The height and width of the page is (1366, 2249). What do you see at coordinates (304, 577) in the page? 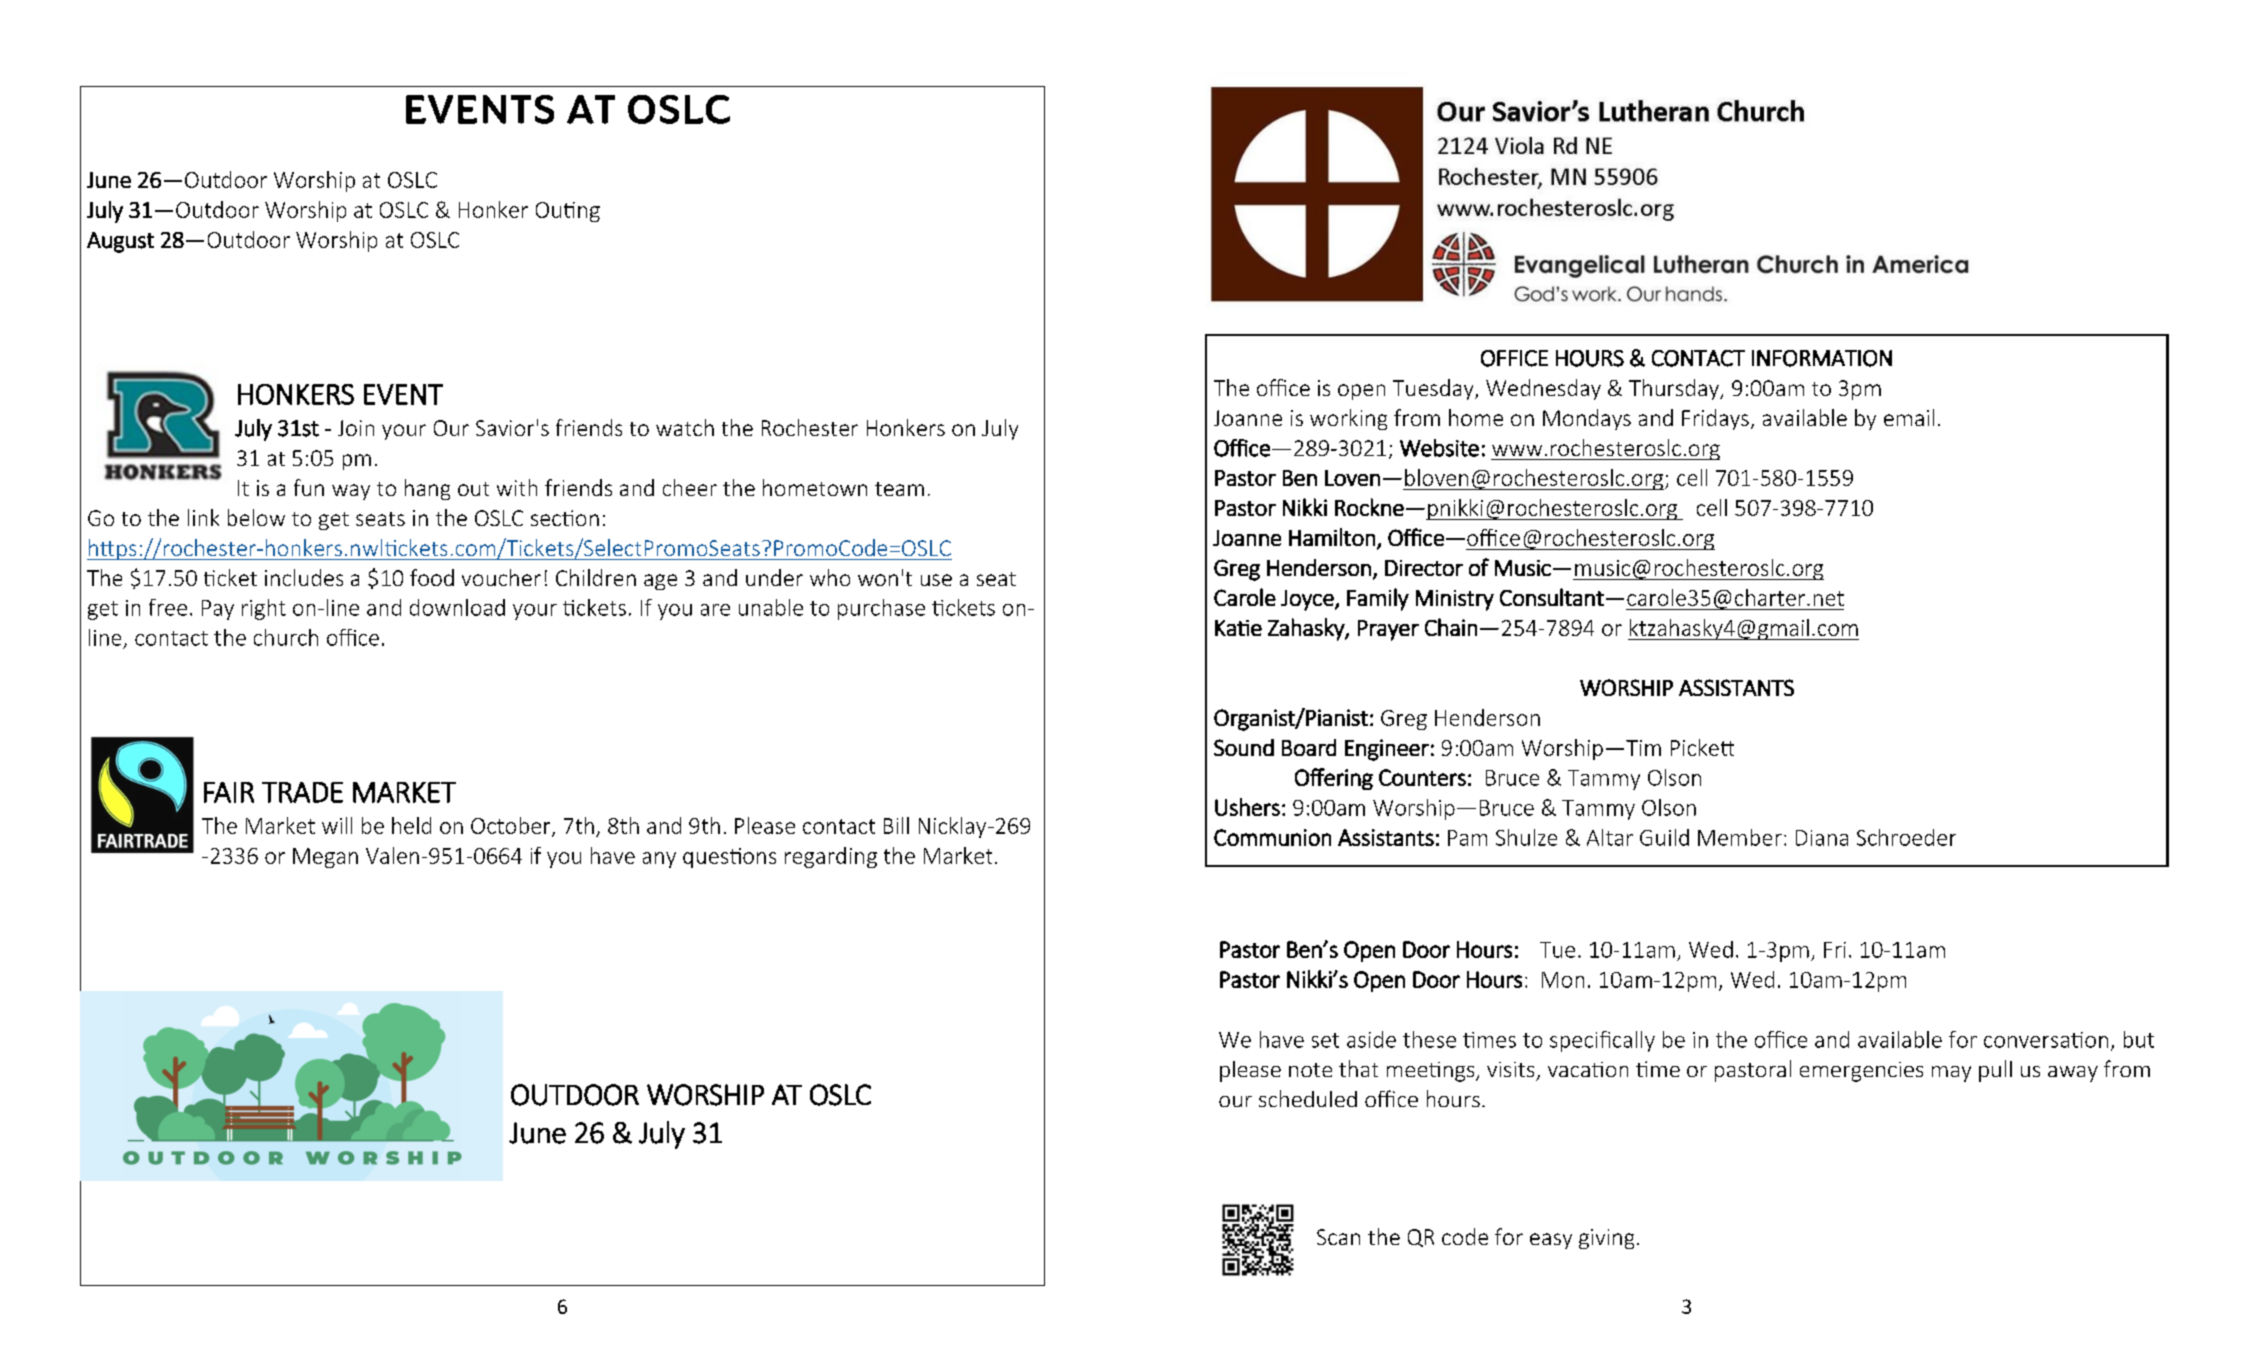
I see `includes` at bounding box center [304, 577].
